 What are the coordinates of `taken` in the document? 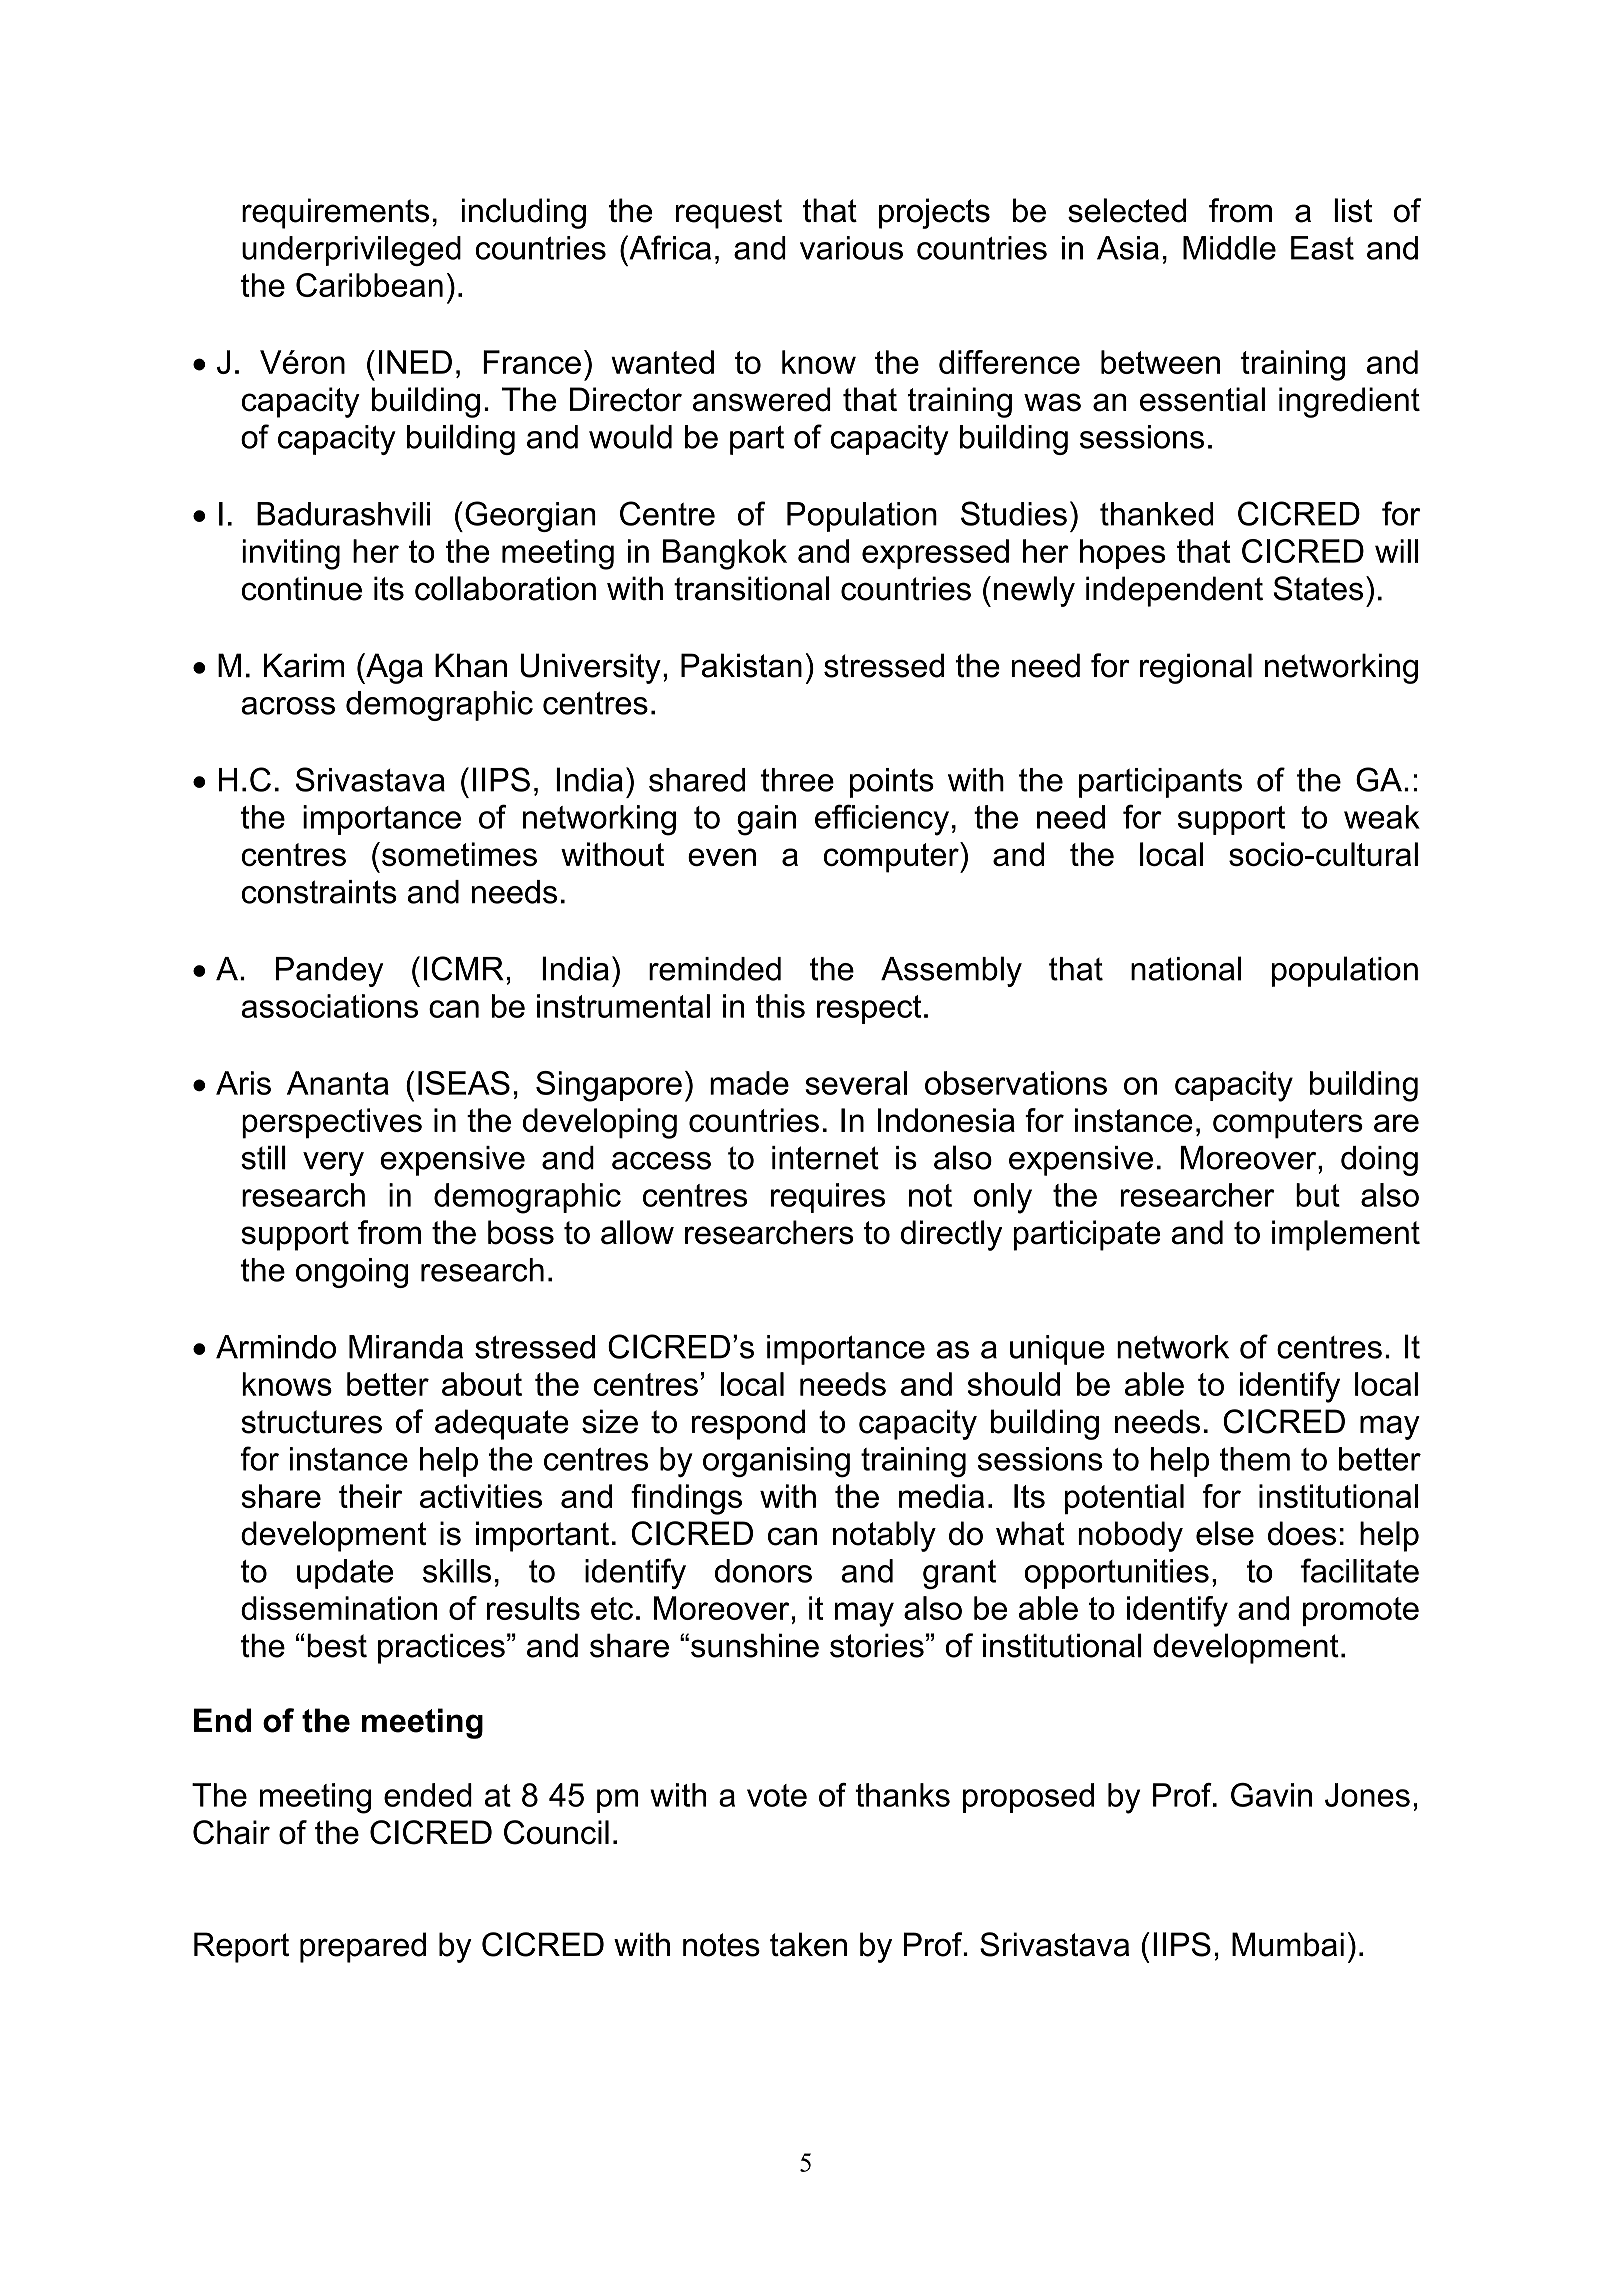 It's located at (808, 1944).
